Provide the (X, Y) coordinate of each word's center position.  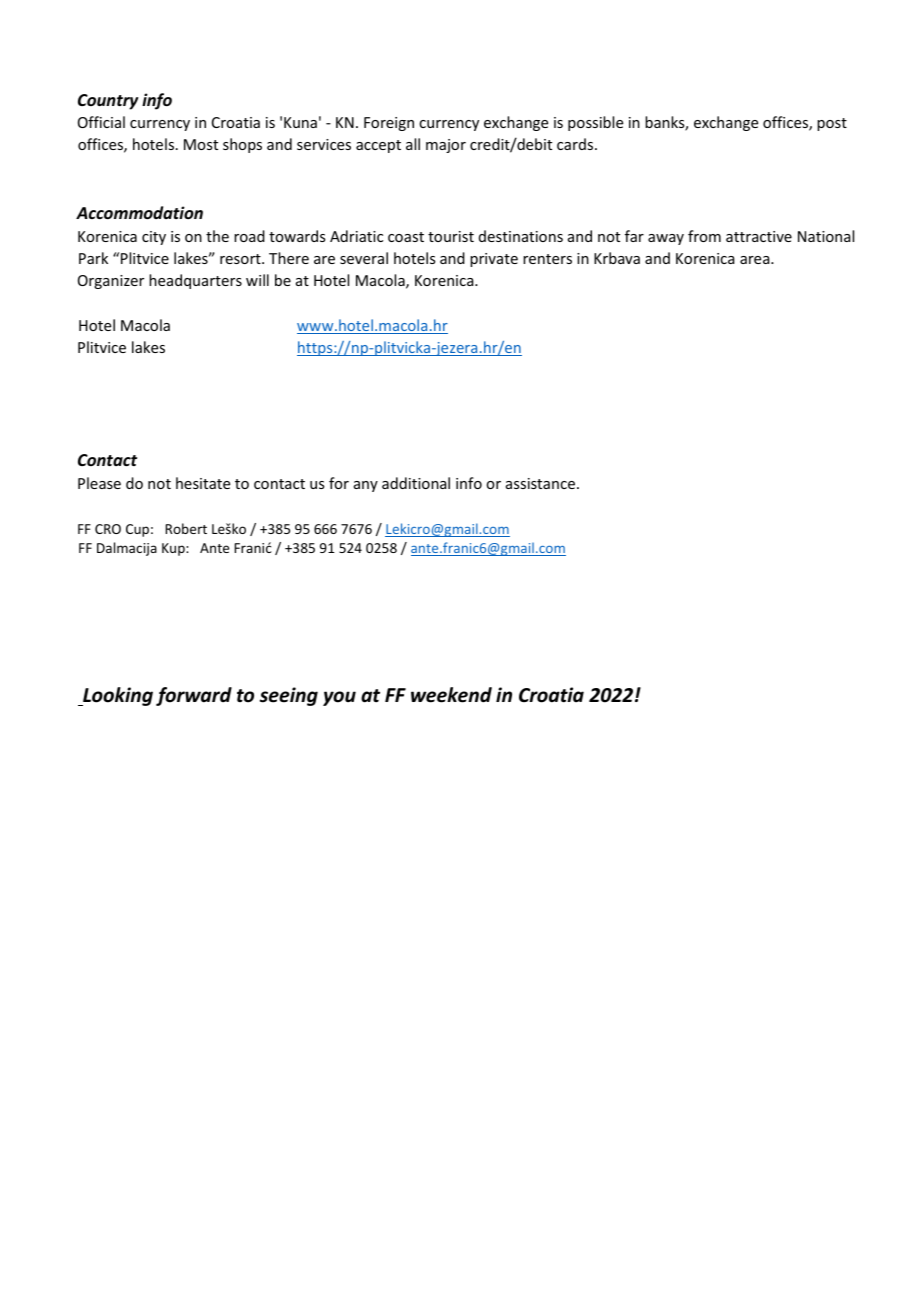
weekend (451, 695)
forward (194, 696)
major (446, 146)
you (339, 698)
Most (201, 144)
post (832, 124)
